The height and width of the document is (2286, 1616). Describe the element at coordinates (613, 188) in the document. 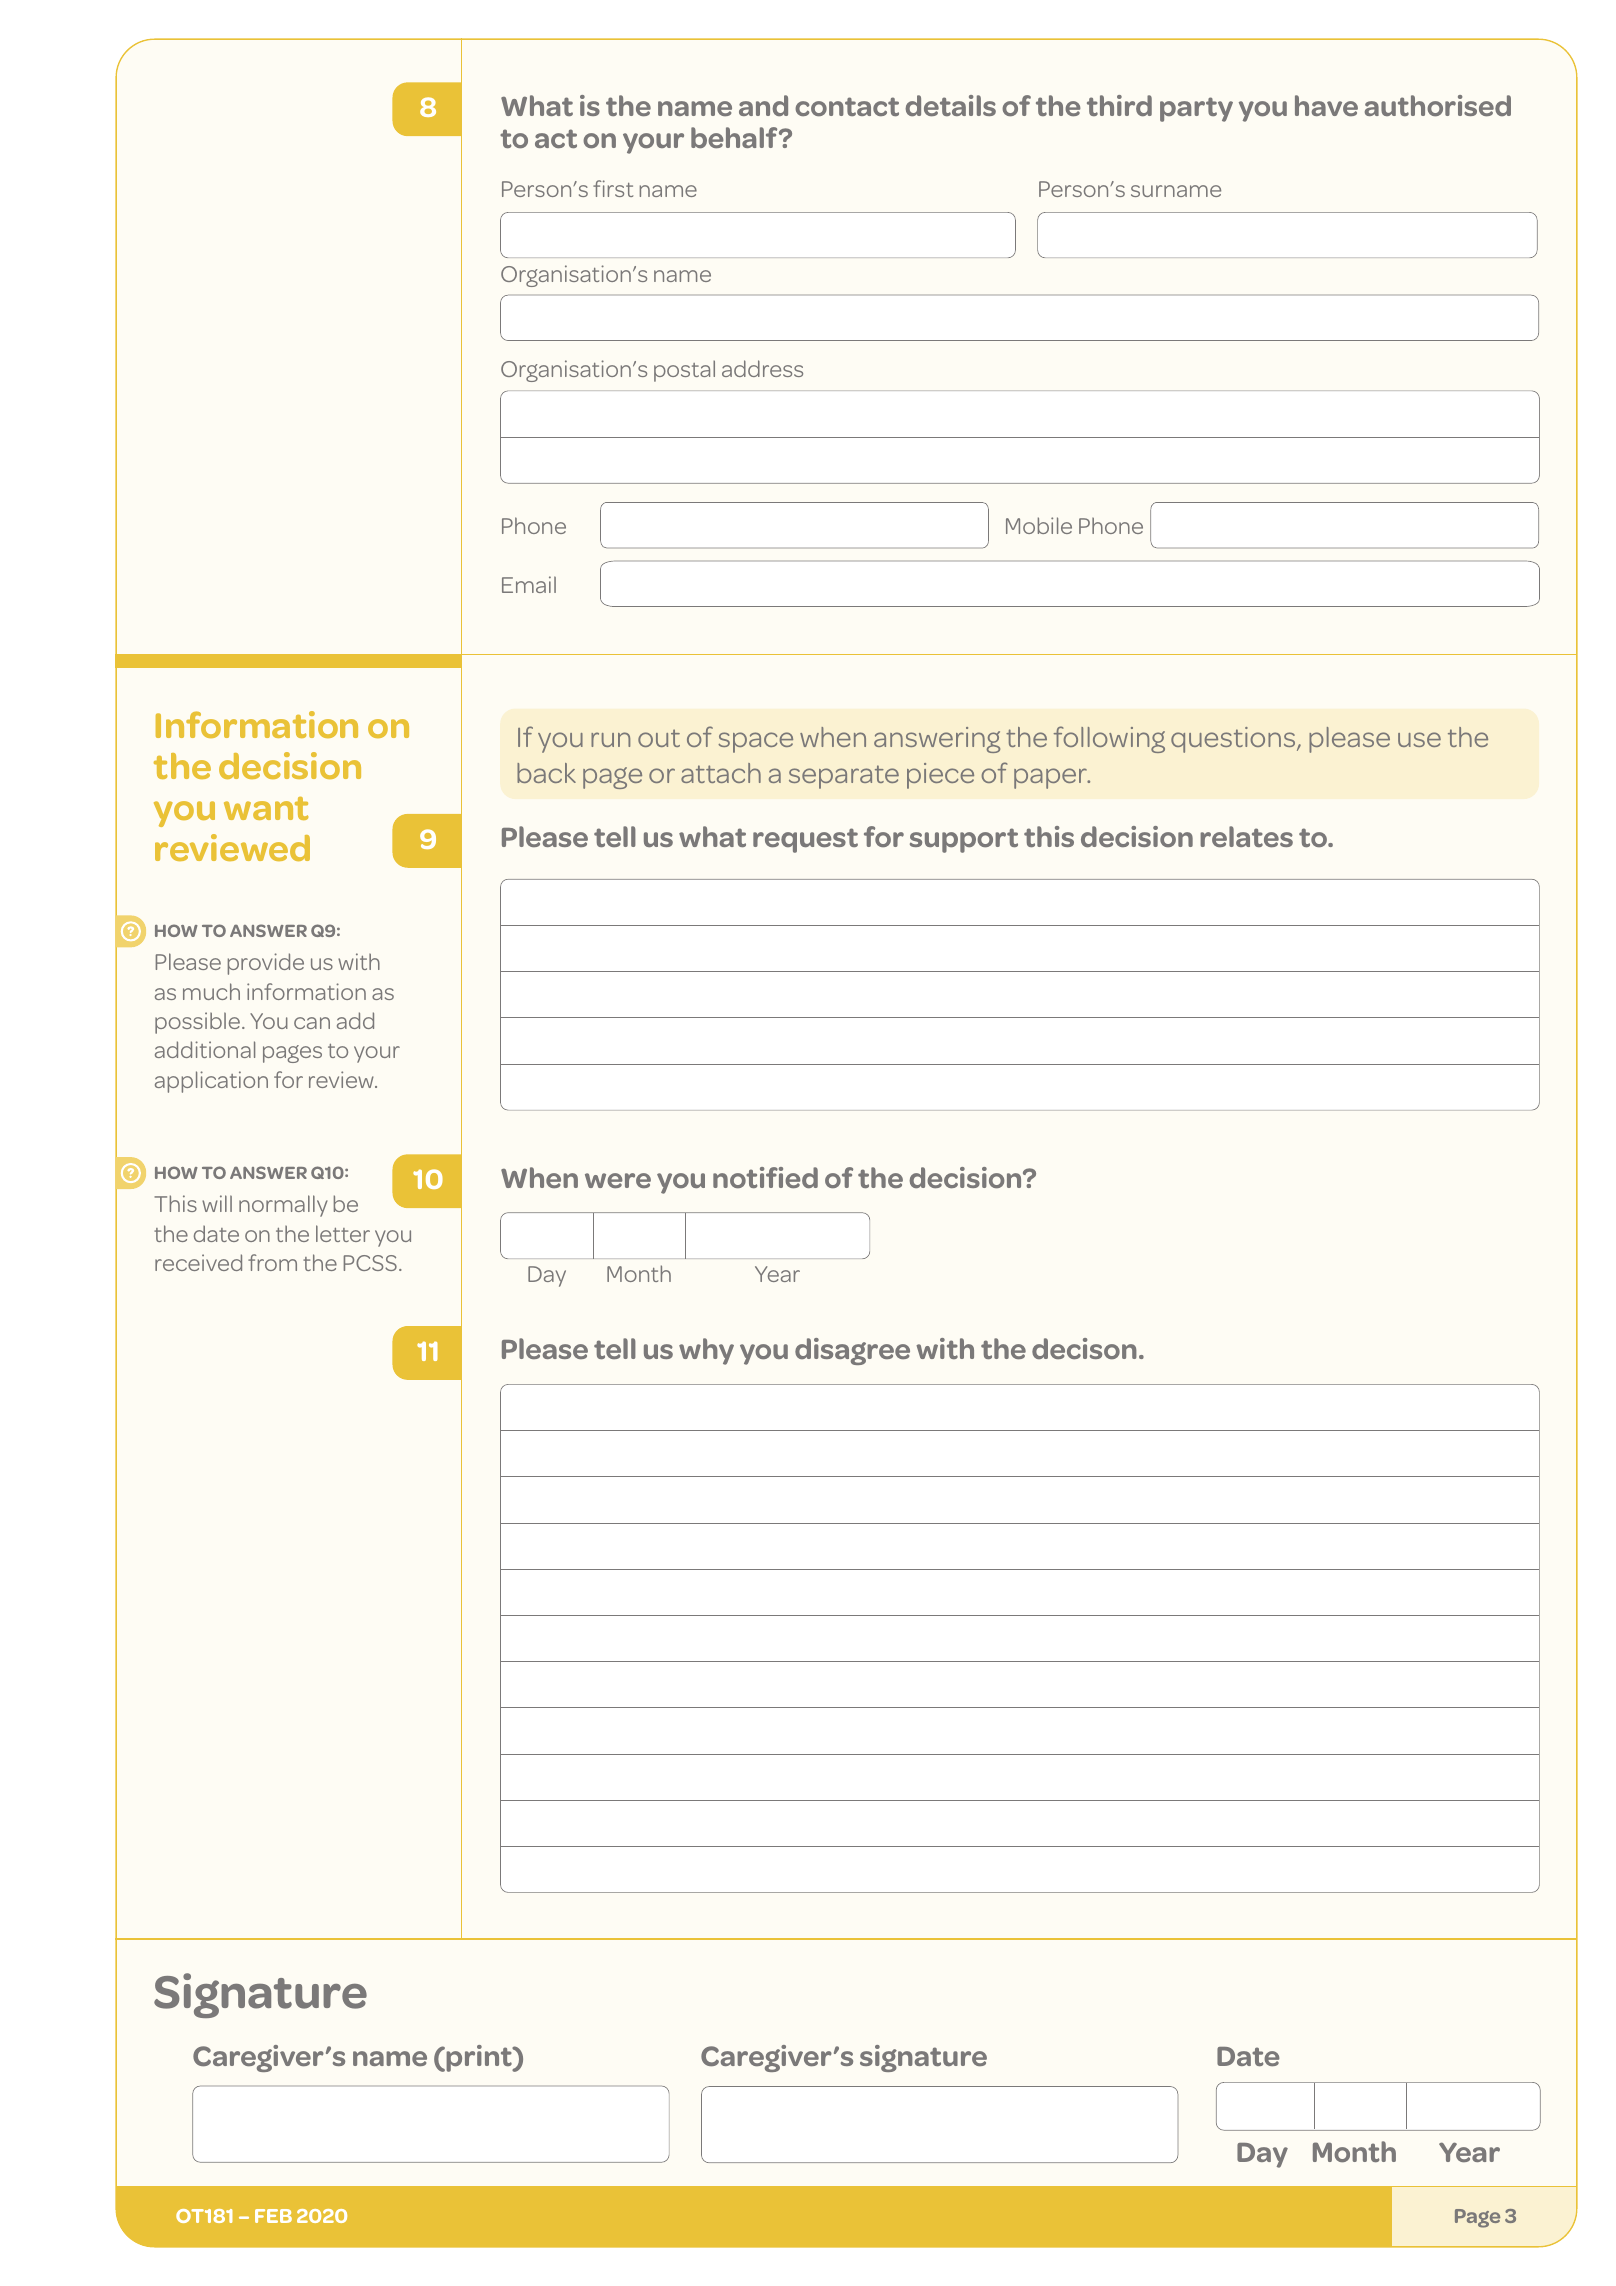

I see `first` at that location.
